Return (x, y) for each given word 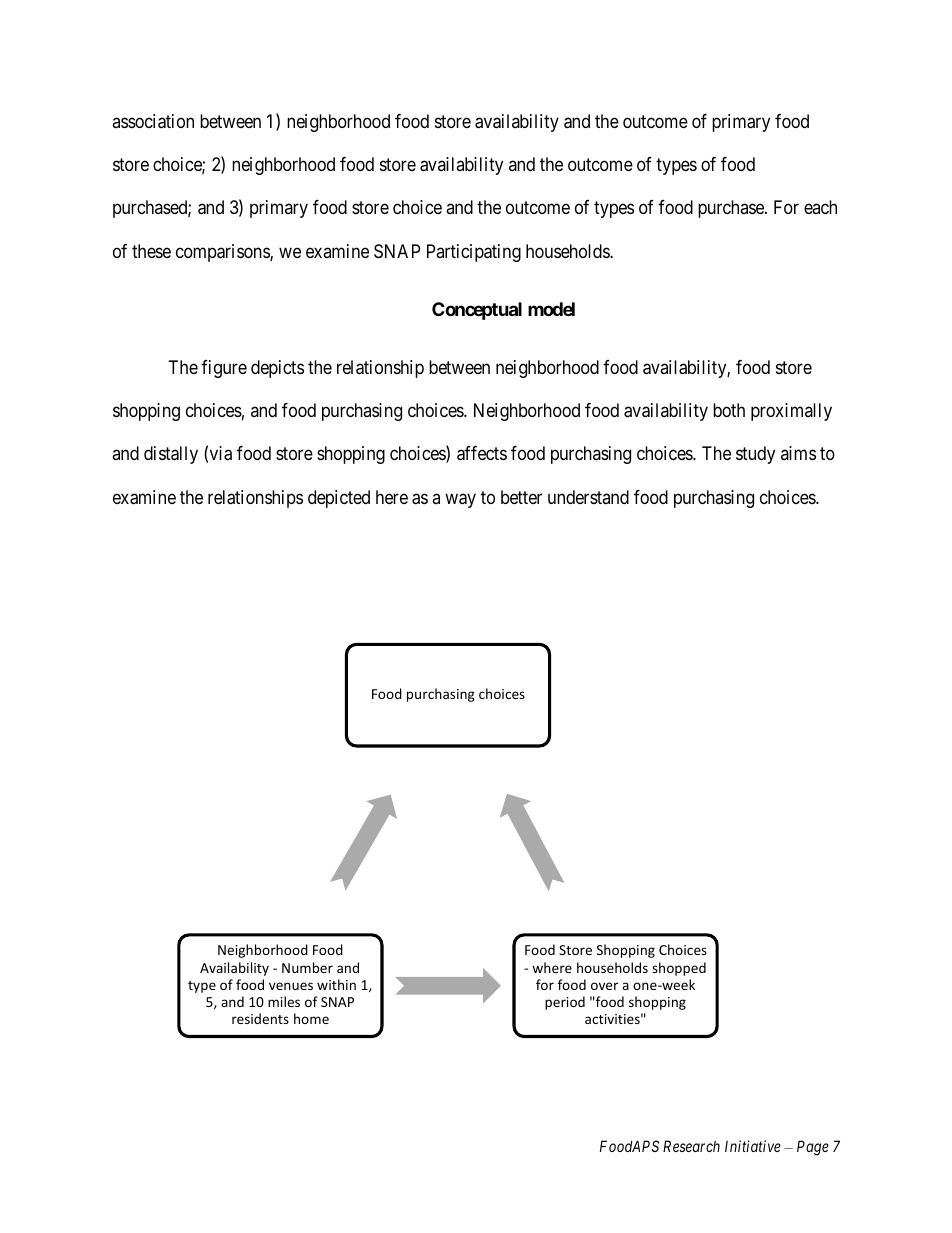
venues (291, 986)
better (521, 497)
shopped (679, 969)
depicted (339, 499)
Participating (474, 253)
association (153, 121)
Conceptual (477, 311)
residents (260, 1018)
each (820, 207)
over (604, 986)
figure (224, 369)
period (565, 1003)
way (460, 500)
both (729, 410)
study (755, 455)
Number (307, 967)
